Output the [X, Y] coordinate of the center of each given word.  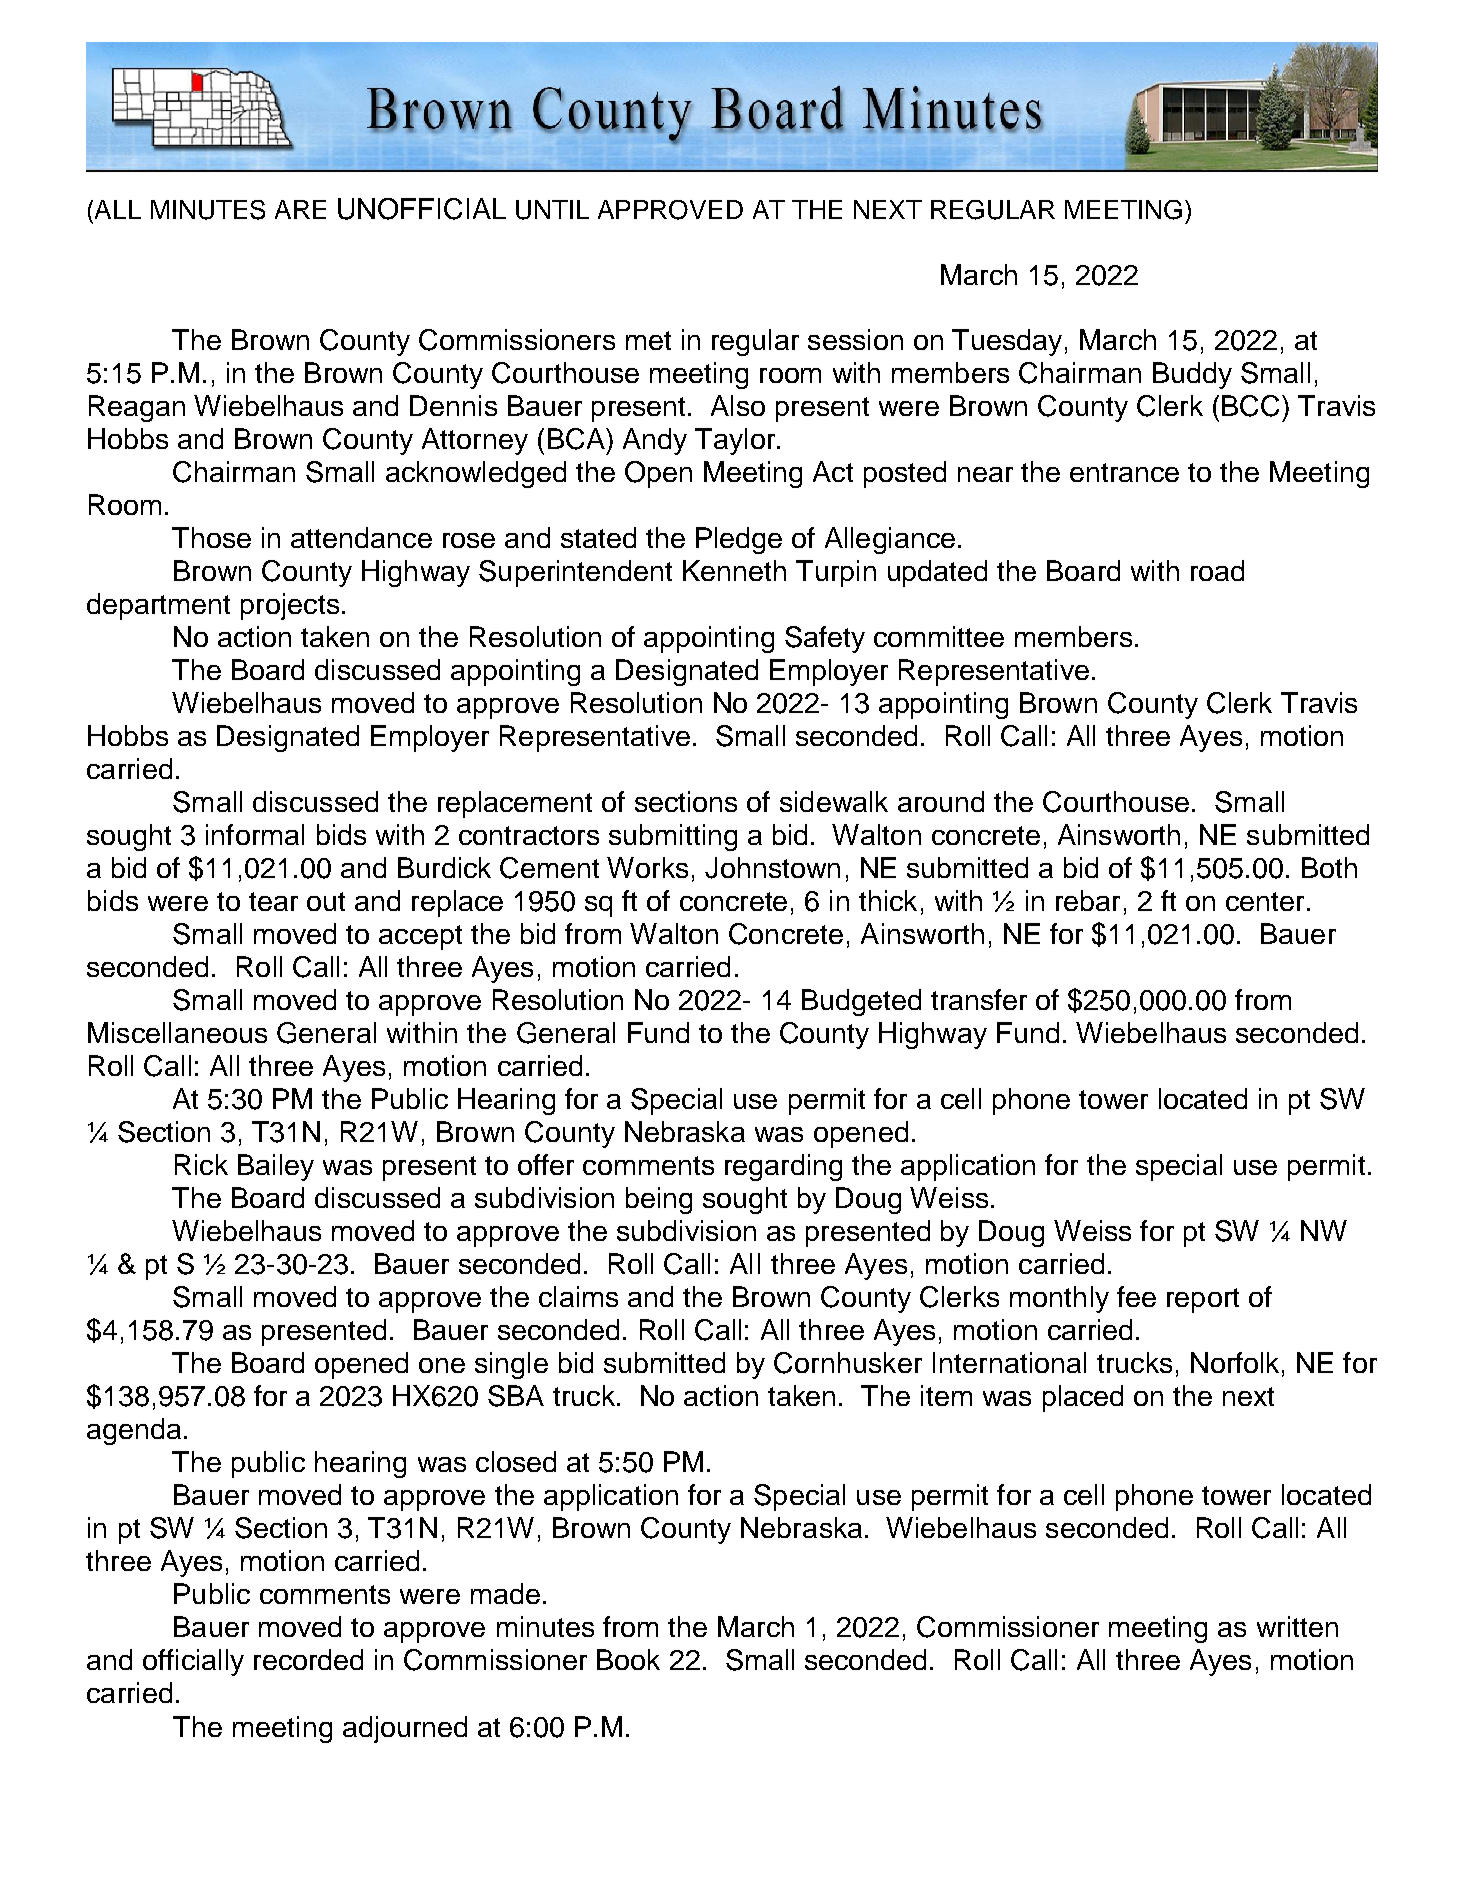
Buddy [1192, 375]
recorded [308, 1659]
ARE [300, 209]
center [1265, 901]
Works [647, 867]
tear [273, 901]
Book [628, 1659]
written [1297, 1626]
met [648, 340]
